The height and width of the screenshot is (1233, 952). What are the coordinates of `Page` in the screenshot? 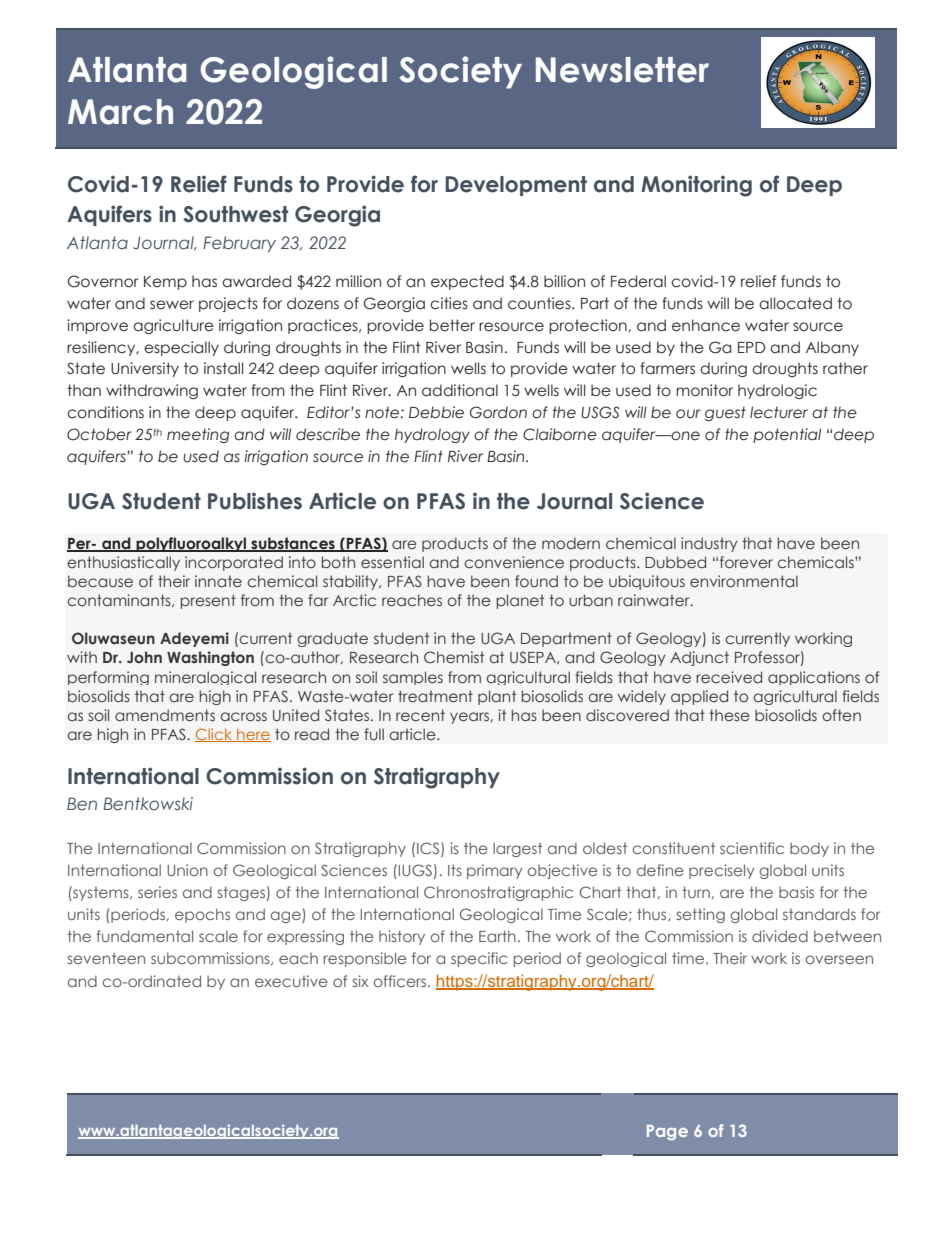 It's located at (667, 1133).
